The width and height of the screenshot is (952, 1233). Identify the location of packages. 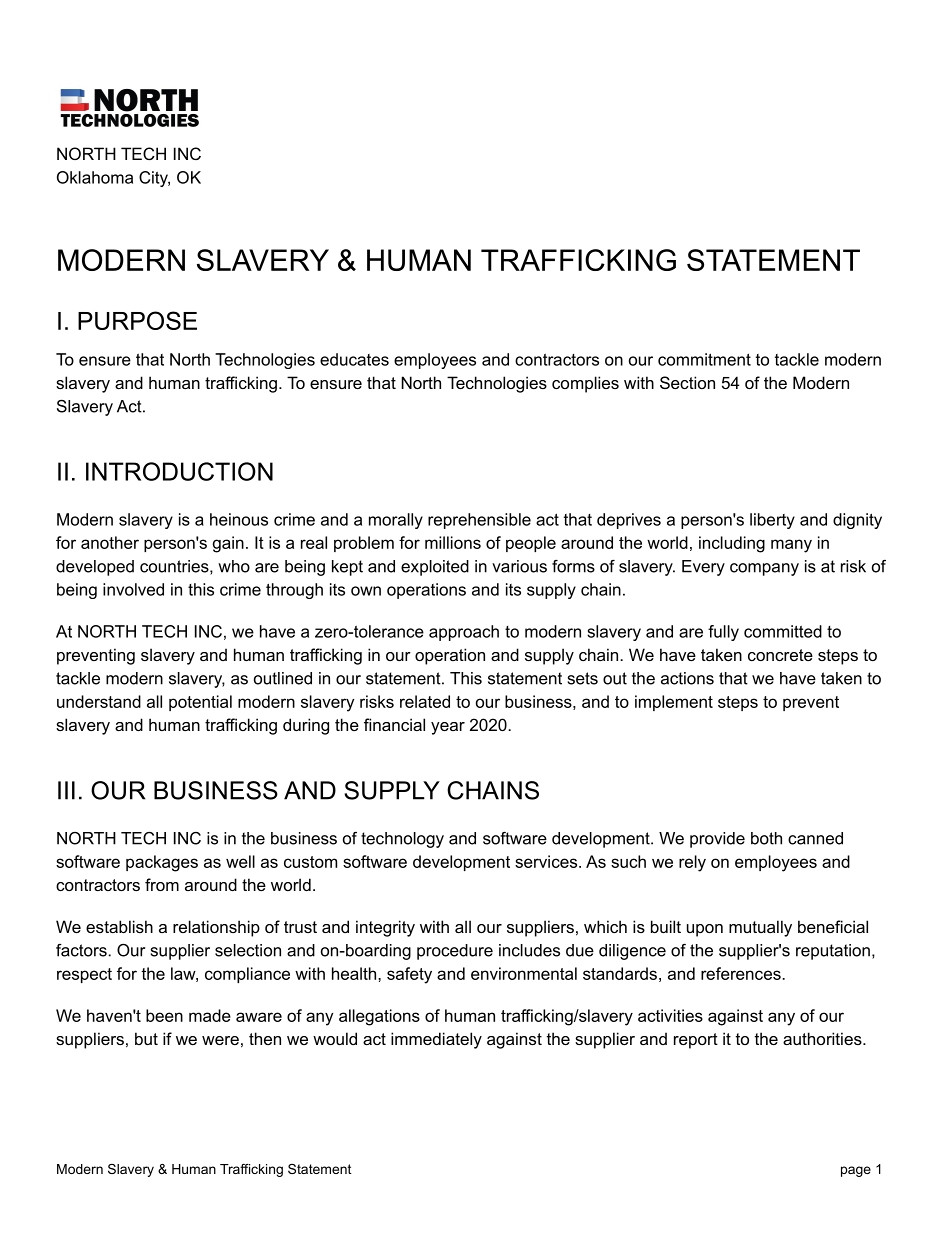
(162, 863).
